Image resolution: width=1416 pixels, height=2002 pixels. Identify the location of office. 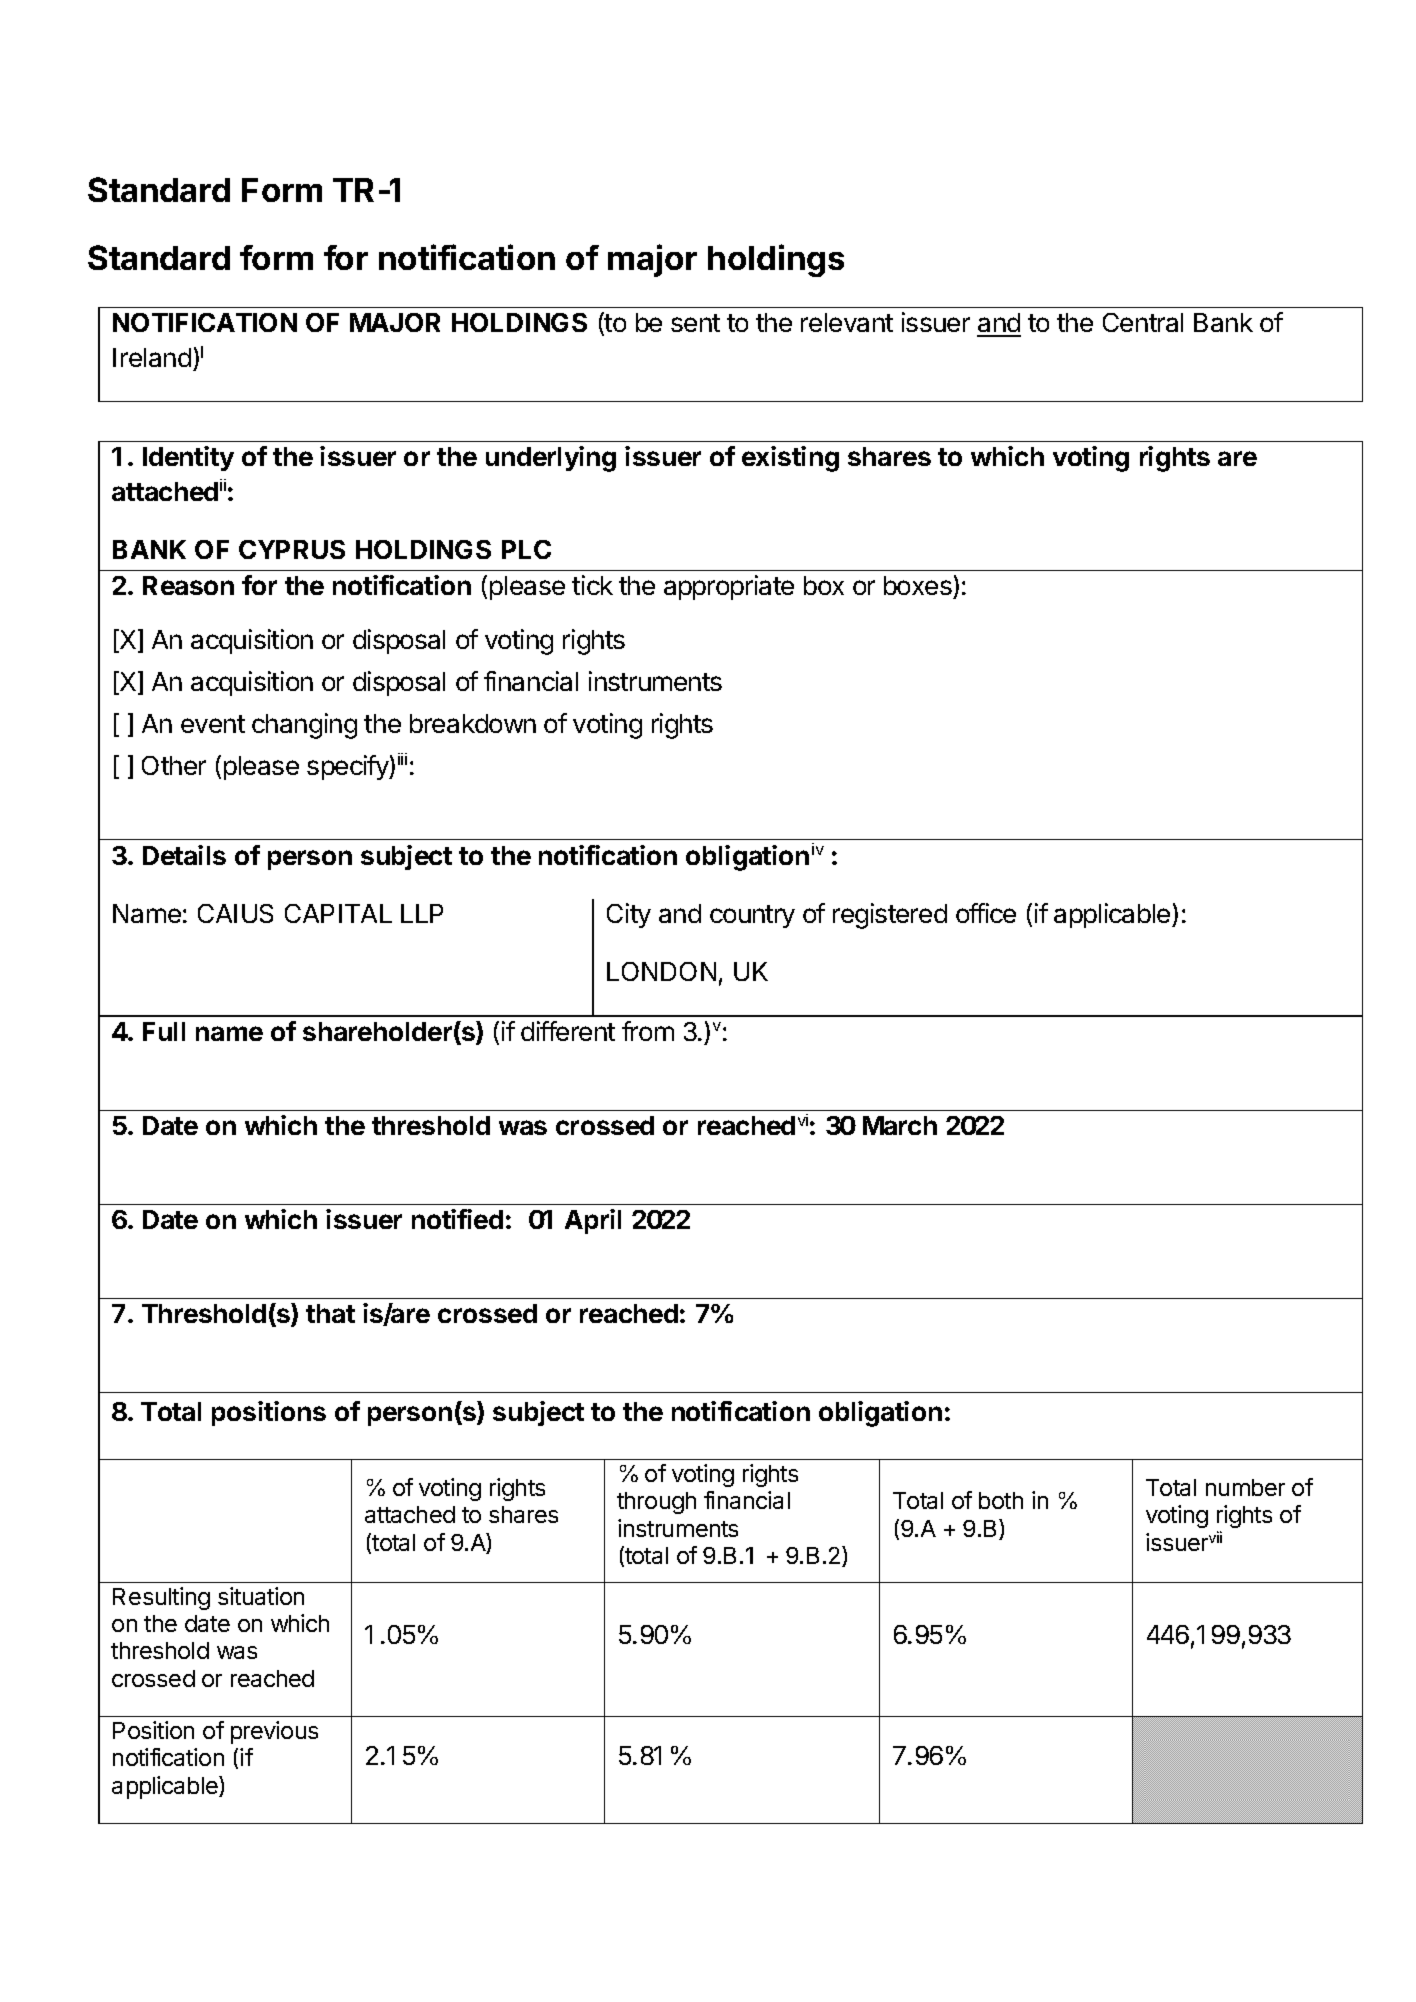
(986, 913).
